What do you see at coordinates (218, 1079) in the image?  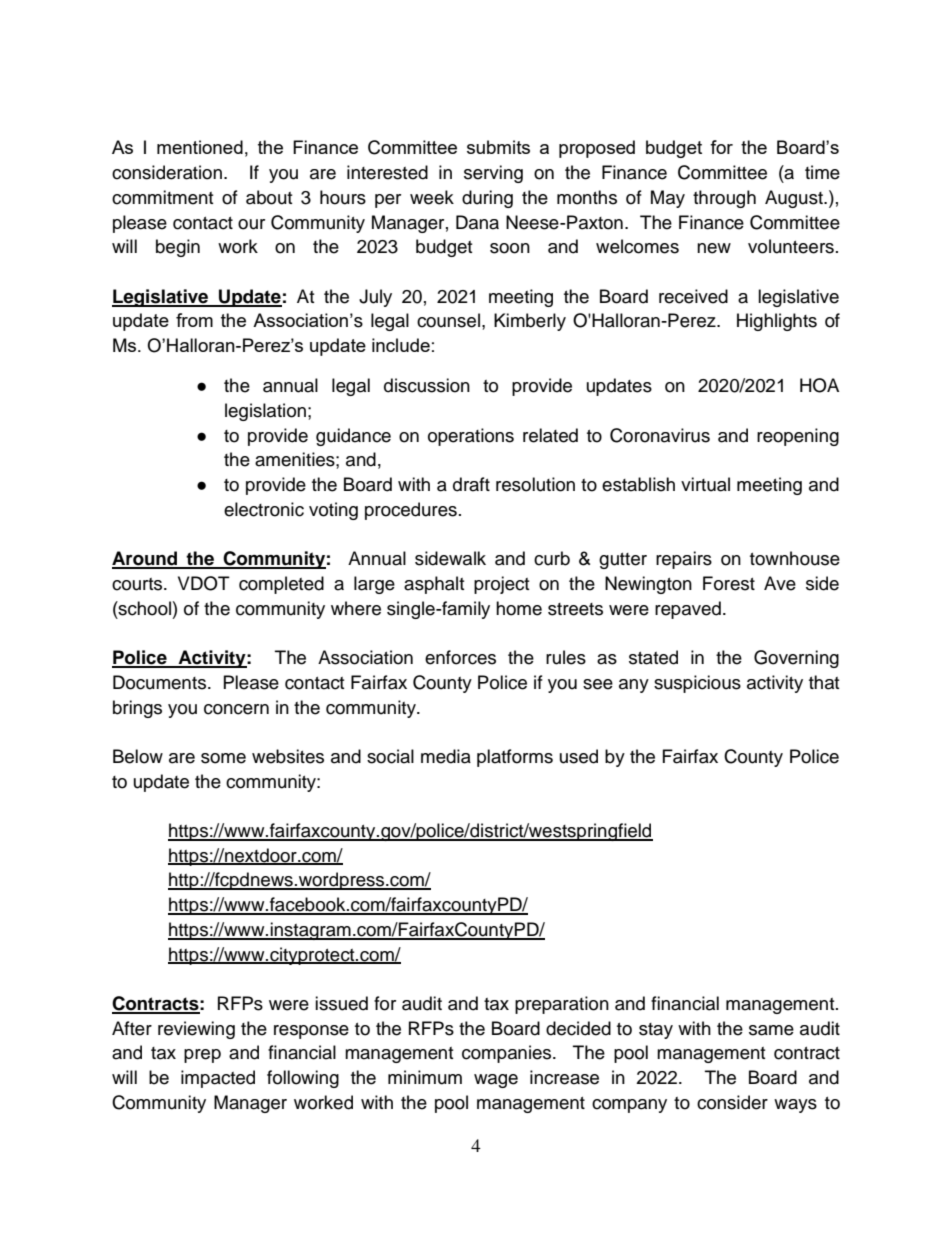 I see `impacted` at bounding box center [218, 1079].
